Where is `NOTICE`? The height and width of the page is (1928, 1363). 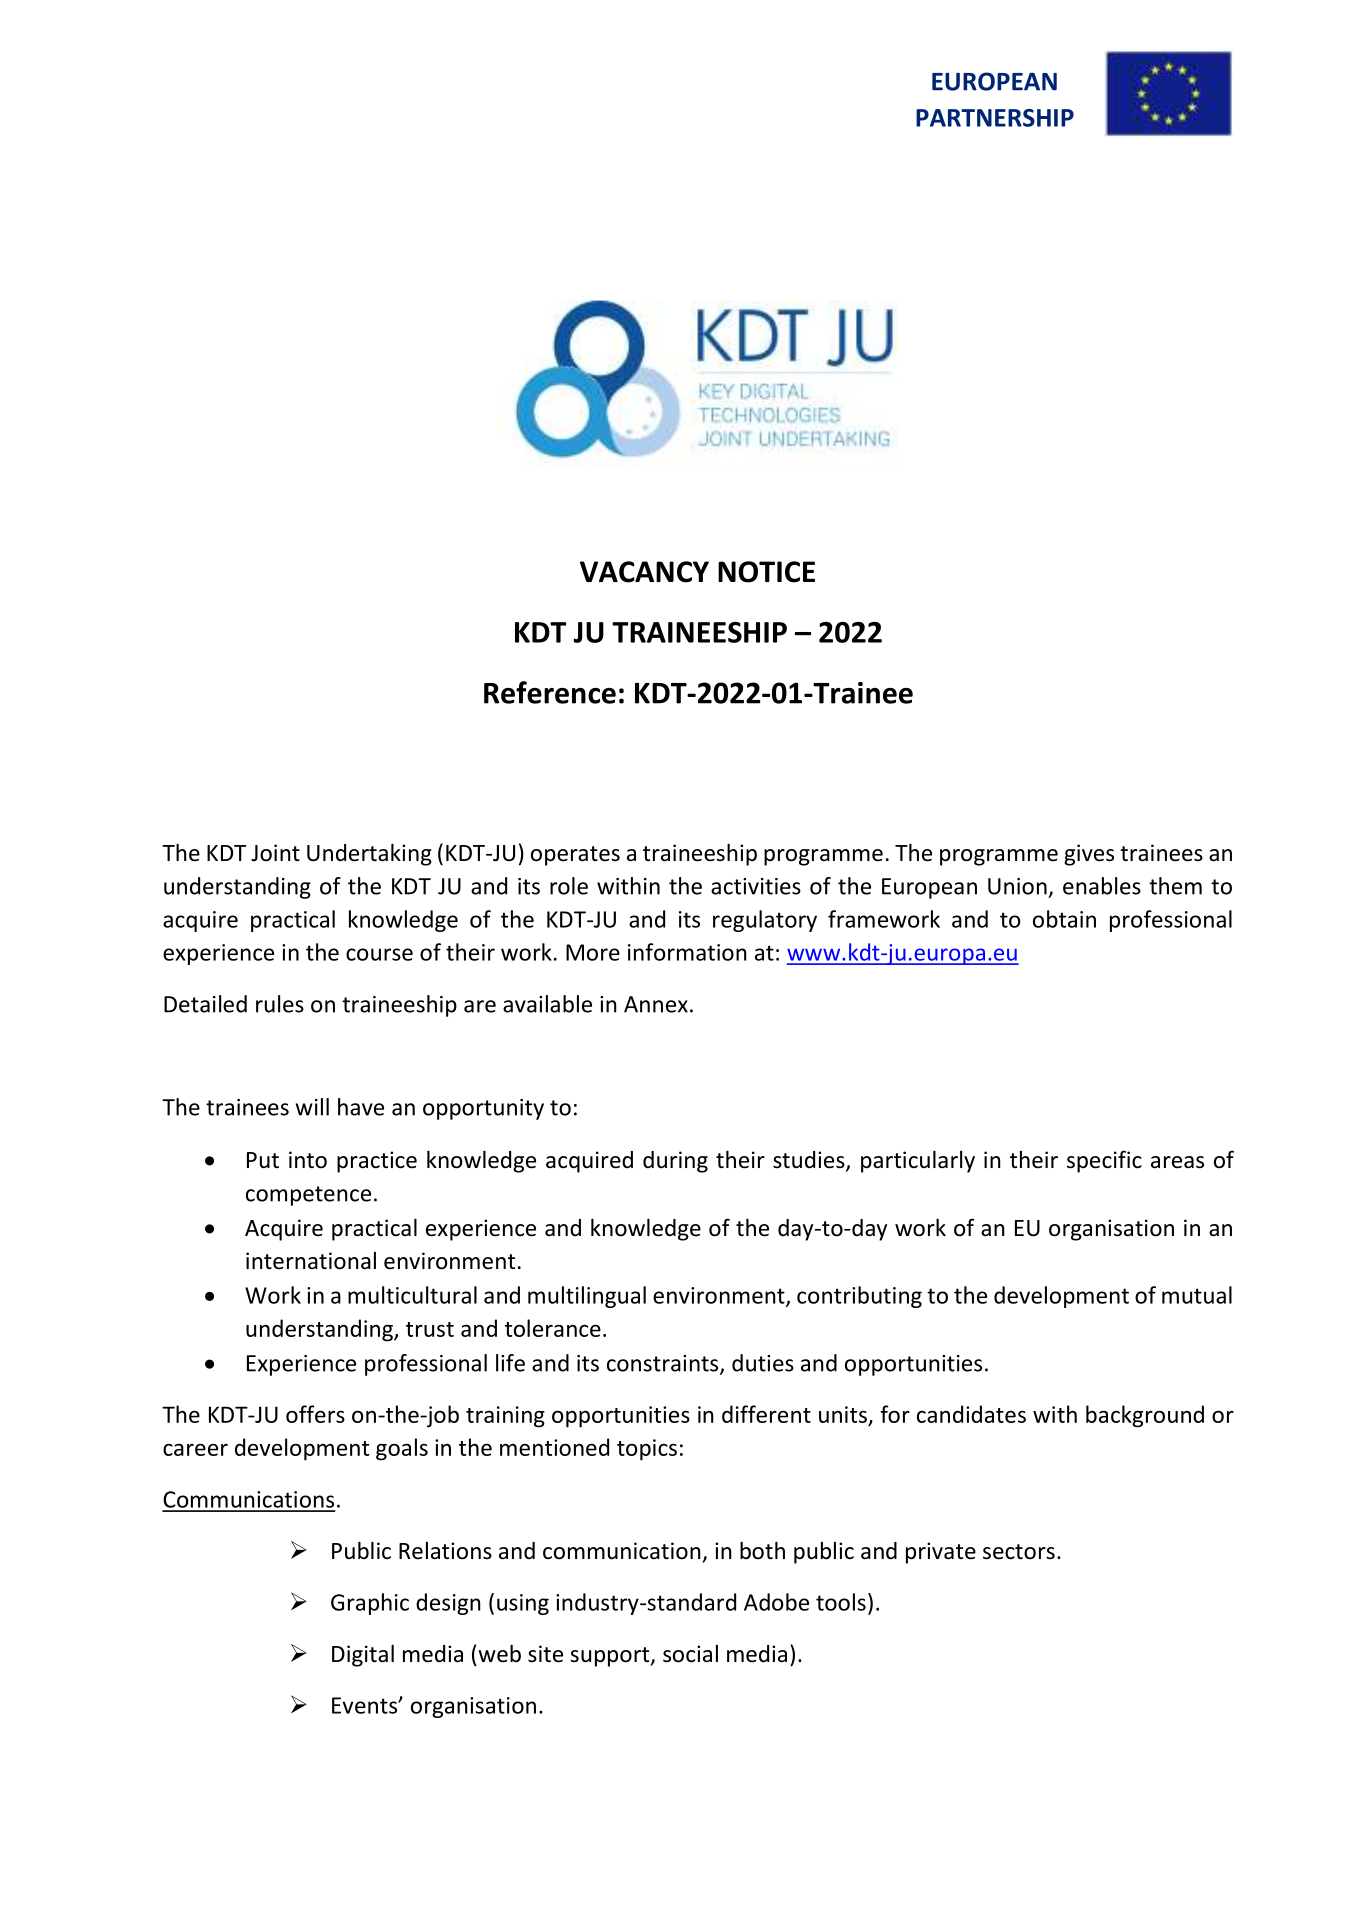 NOTICE is located at coordinates (766, 572).
